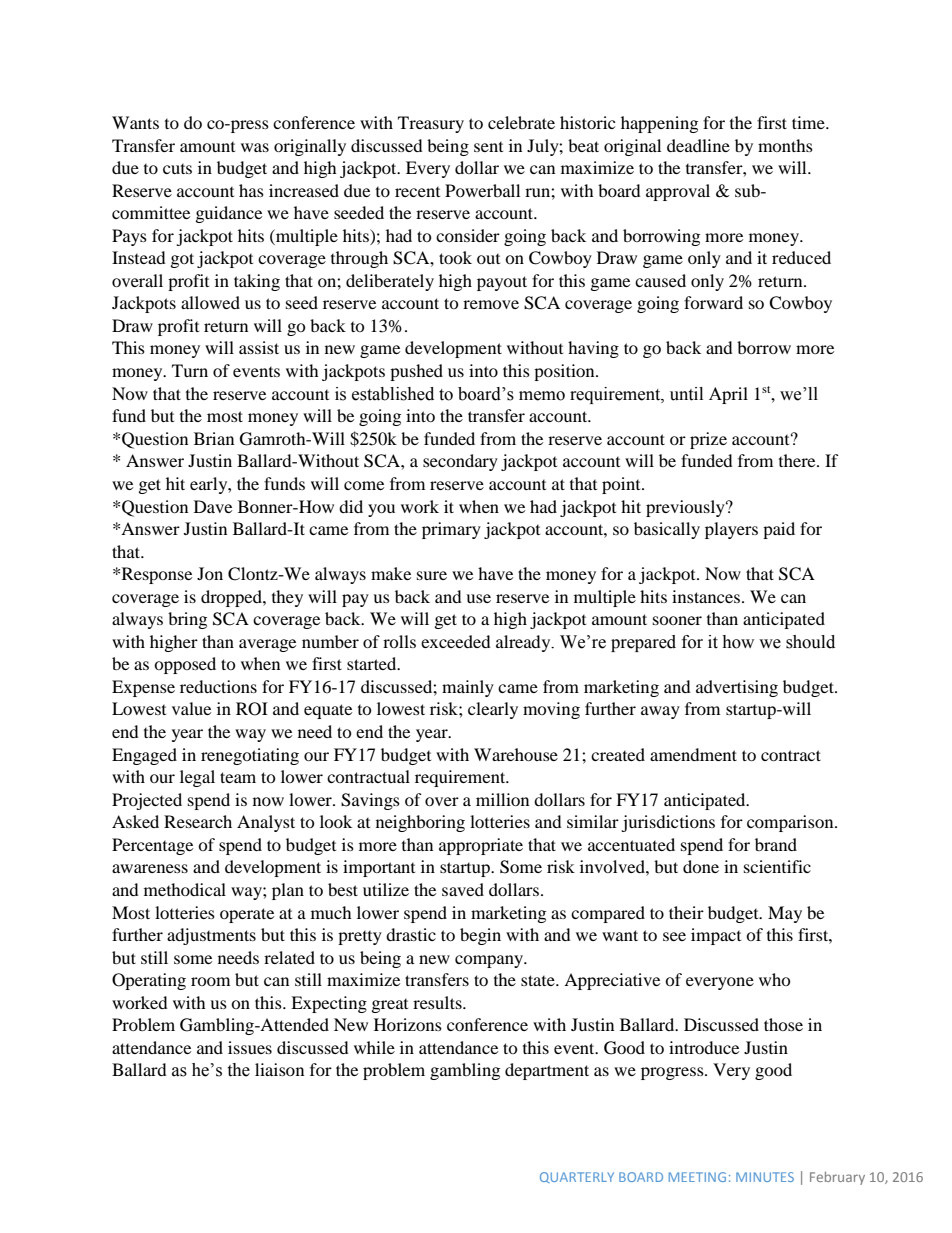  Describe the element at coordinates (798, 460) in the screenshot. I see `there` at that location.
